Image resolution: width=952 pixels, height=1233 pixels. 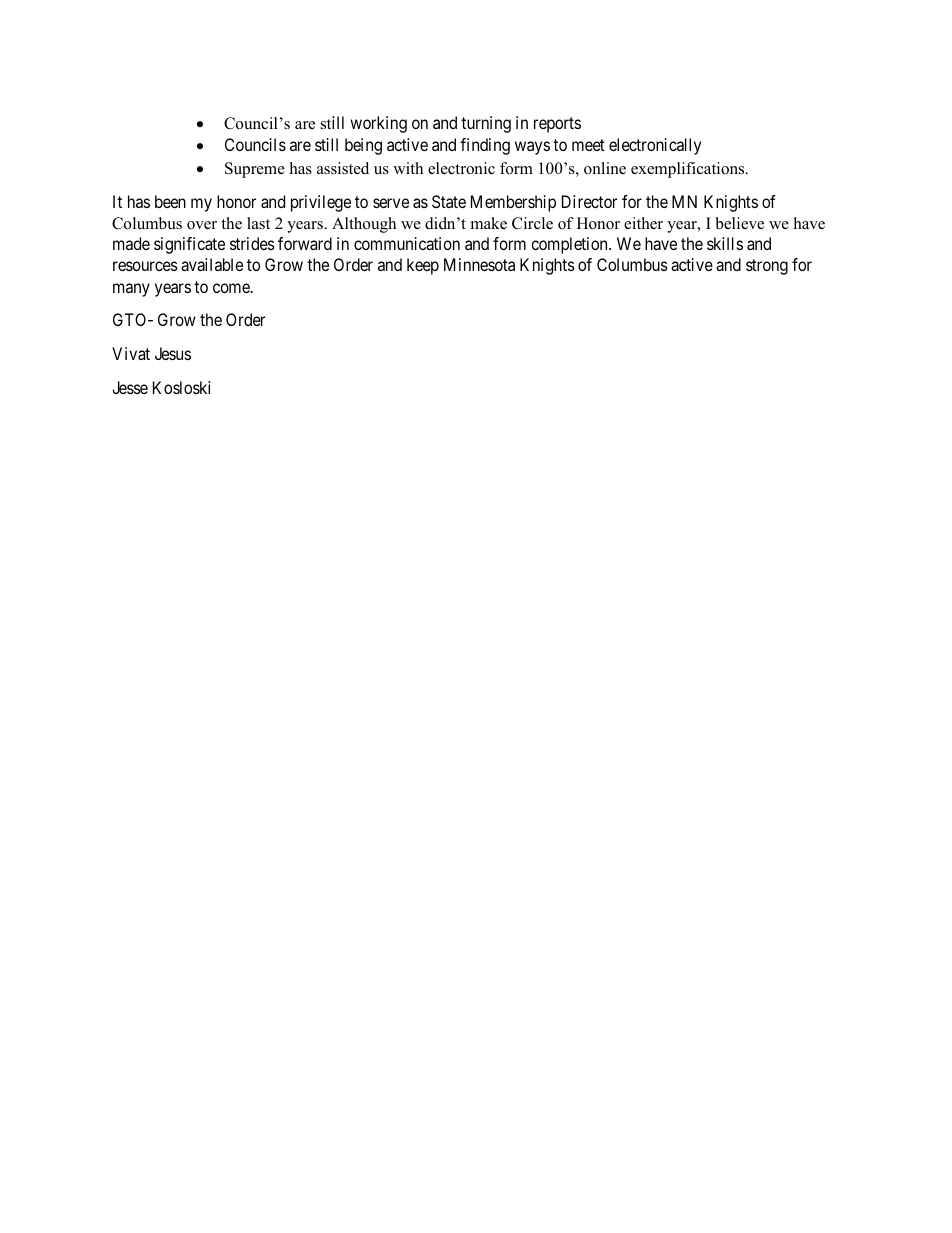 I want to click on Jesus, so click(x=173, y=353).
